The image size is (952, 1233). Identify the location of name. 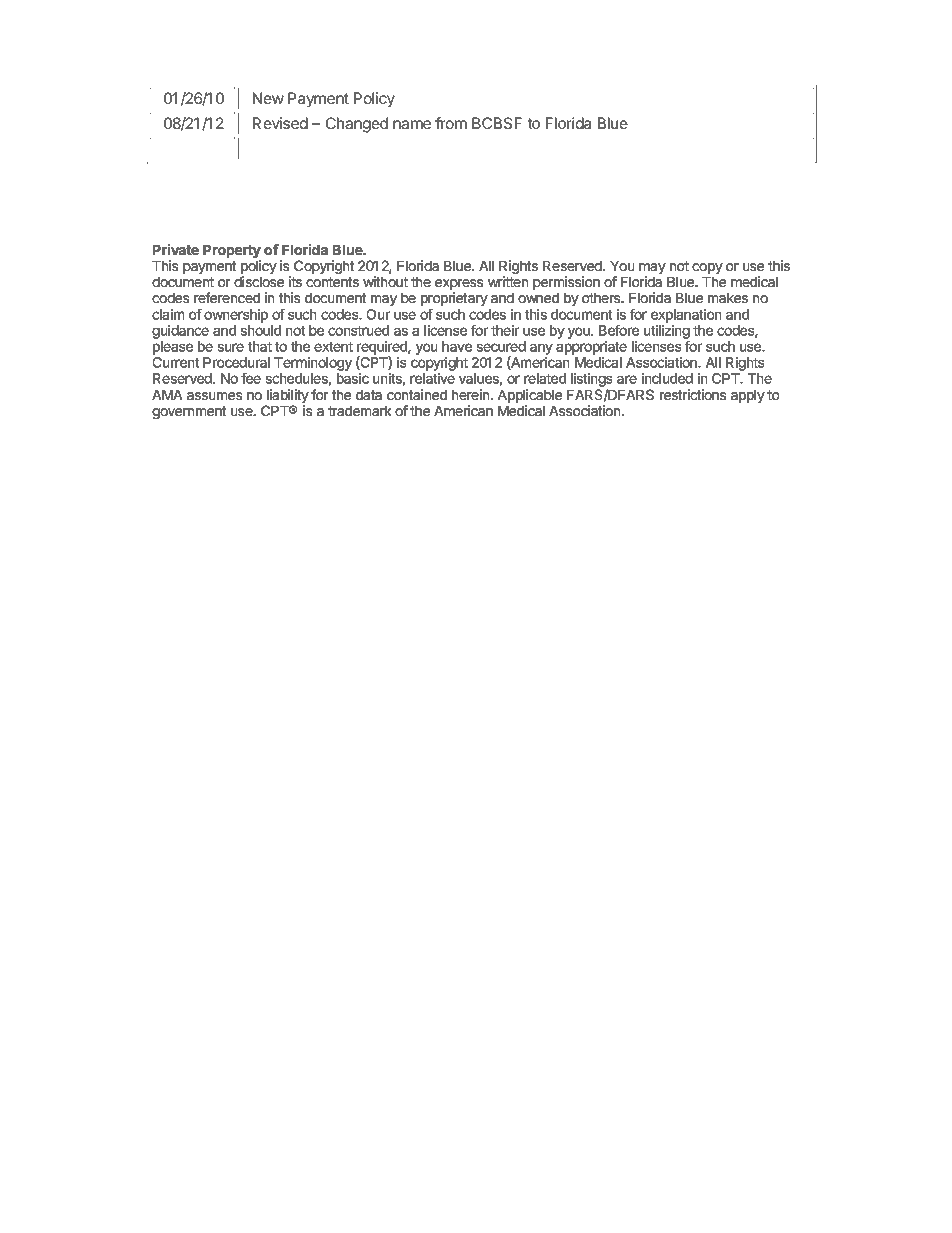
(412, 124).
